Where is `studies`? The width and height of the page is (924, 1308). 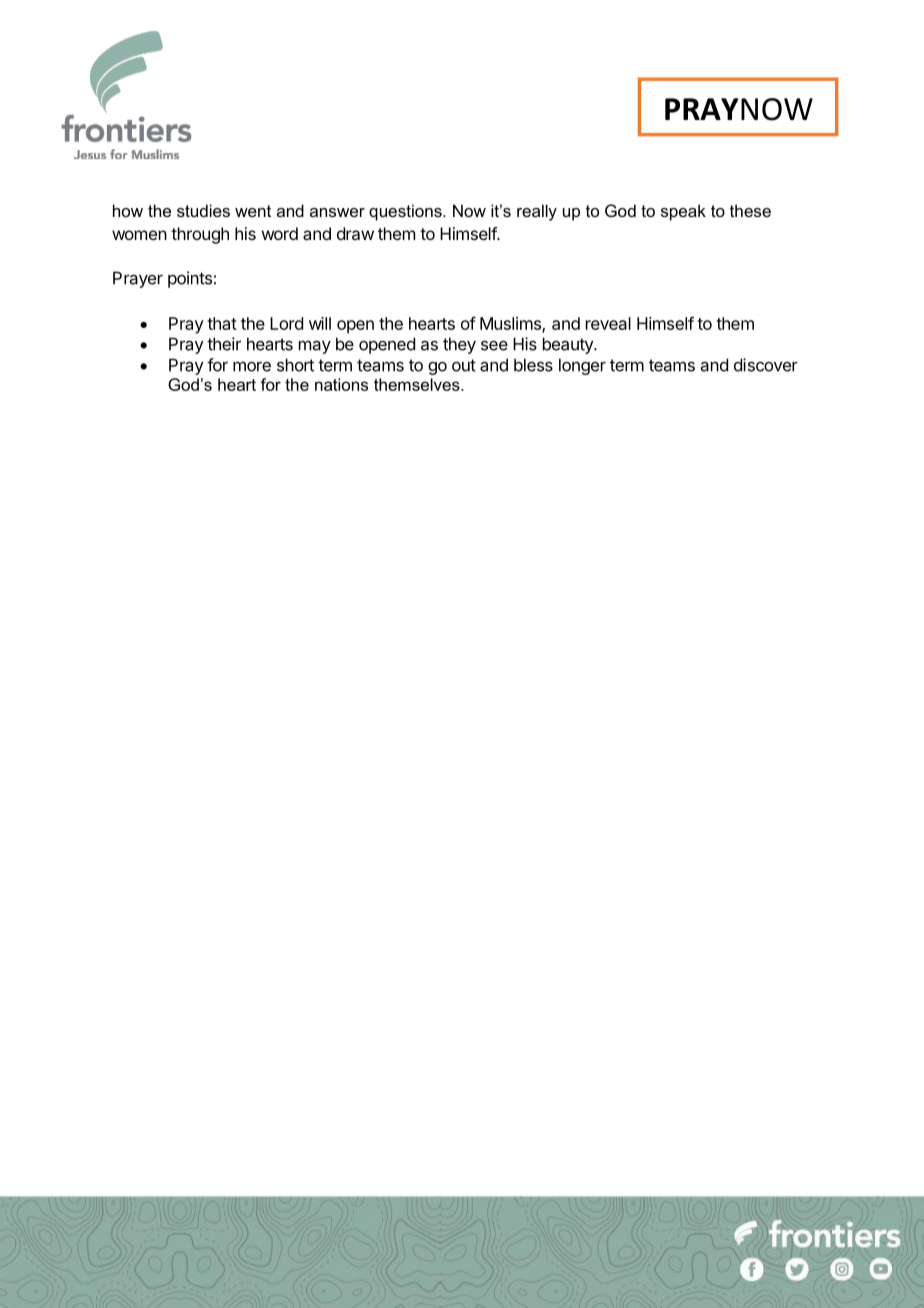
studies is located at coordinates (203, 210).
